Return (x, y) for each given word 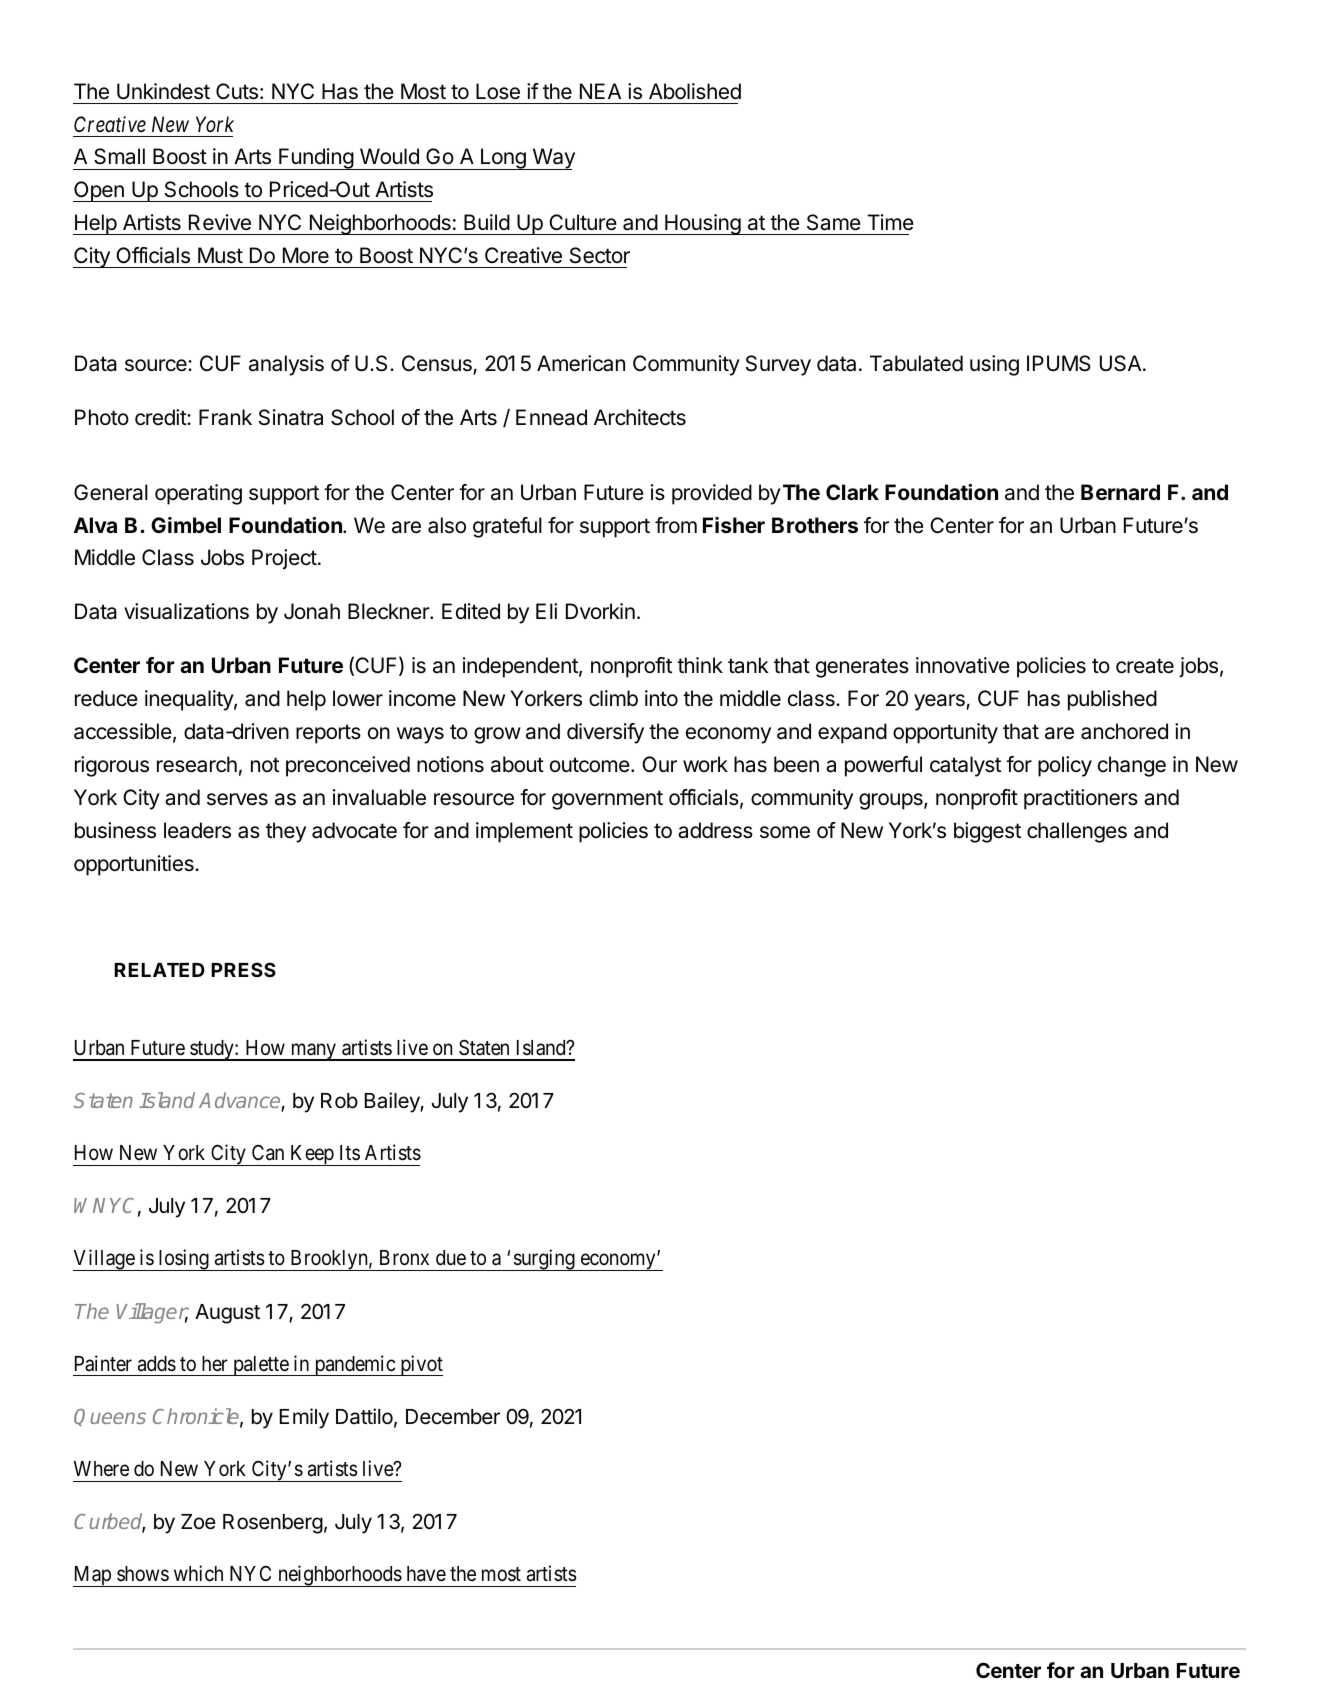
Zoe (198, 1522)
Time (890, 222)
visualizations (186, 611)
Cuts (237, 91)
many (313, 1052)
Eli (546, 611)
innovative (963, 665)
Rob (339, 1101)
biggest (987, 832)
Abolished (695, 91)
